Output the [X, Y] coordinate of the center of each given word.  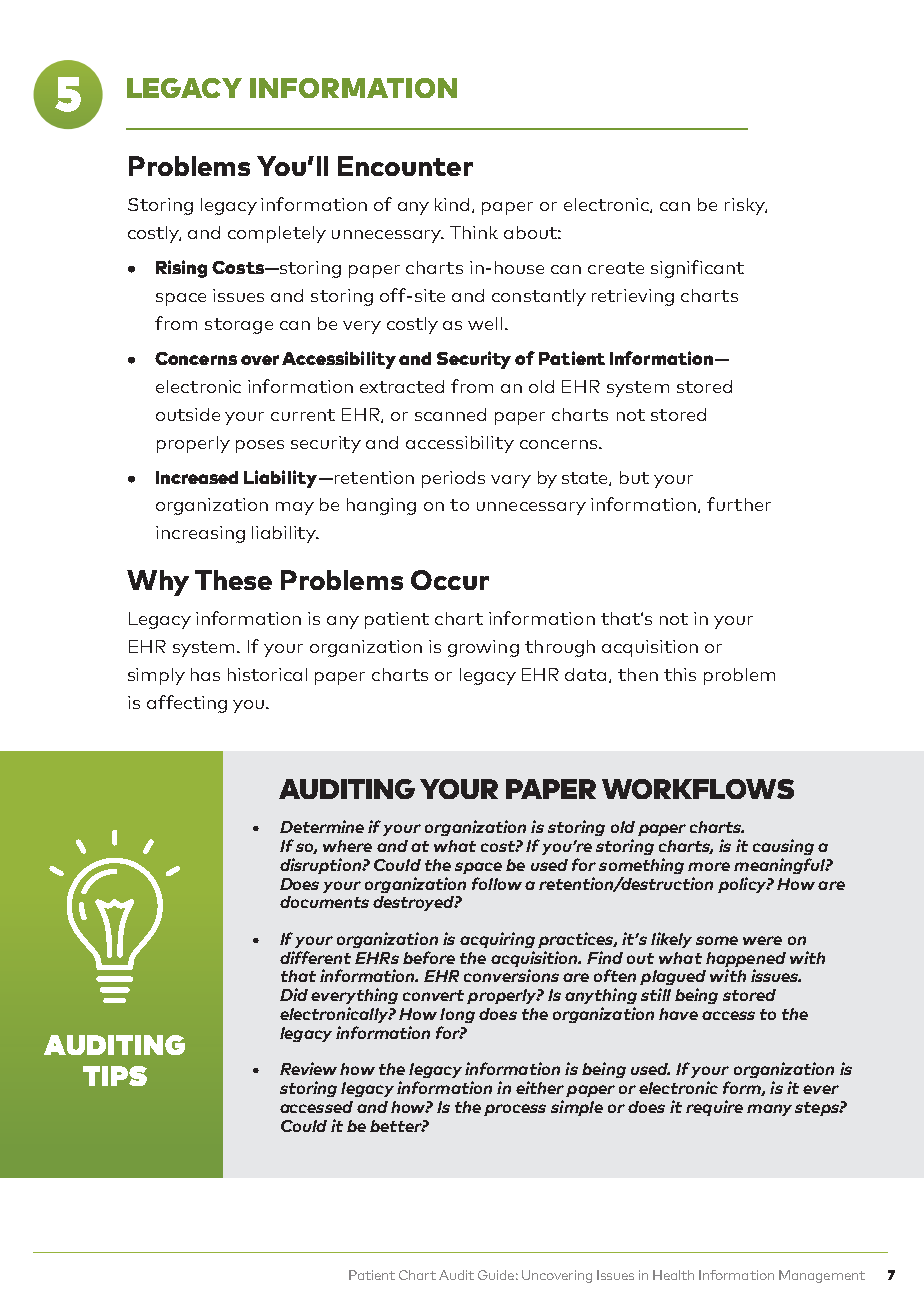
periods [453, 479]
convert [433, 995]
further [739, 504]
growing [483, 648]
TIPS [115, 1076]
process [515, 1110]
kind [454, 205]
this [680, 674]
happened [746, 959]
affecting [187, 704]
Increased [197, 477]
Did [294, 994]
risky [746, 206]
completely [277, 234]
